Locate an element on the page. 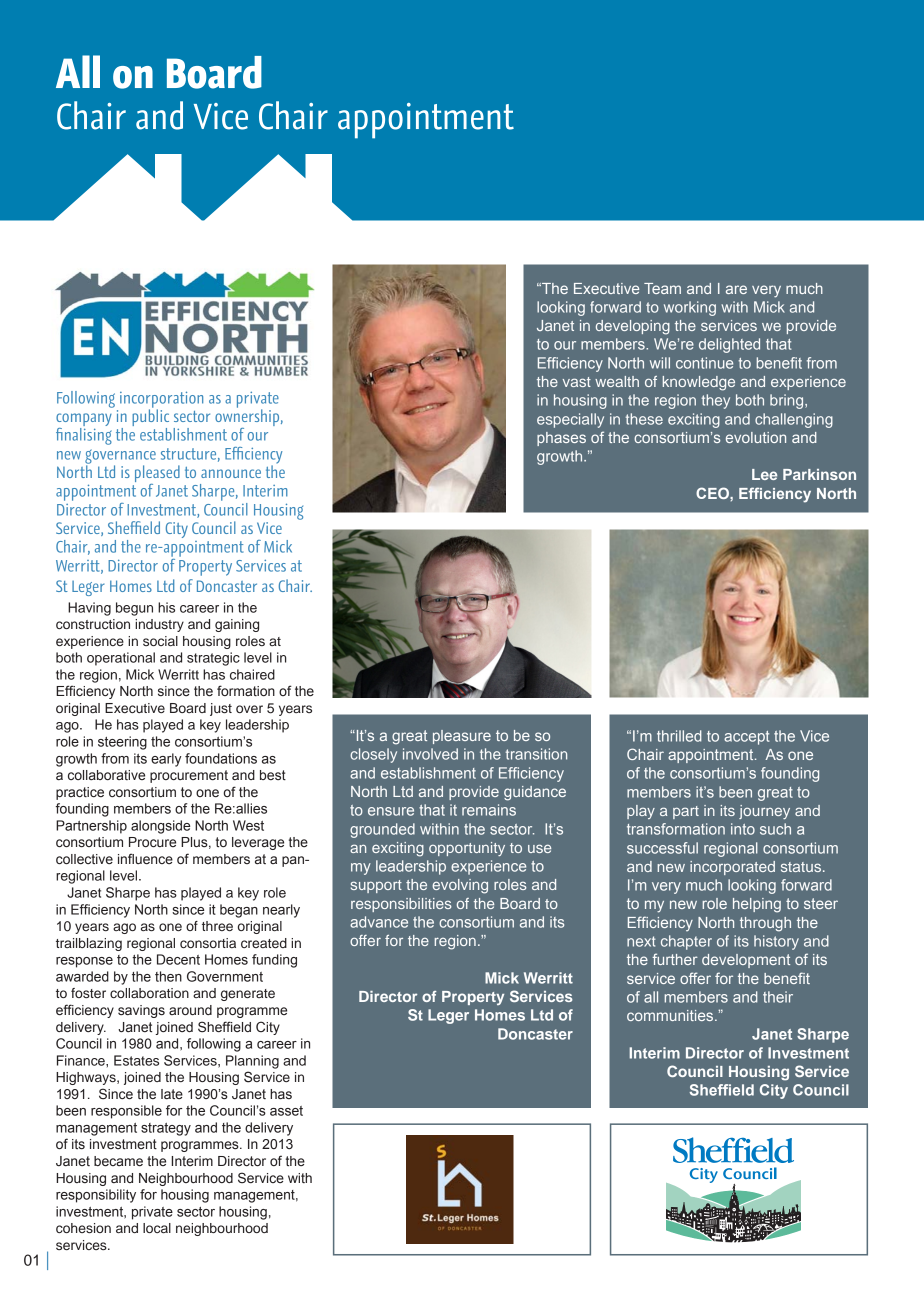  involved is located at coordinates (430, 754).
